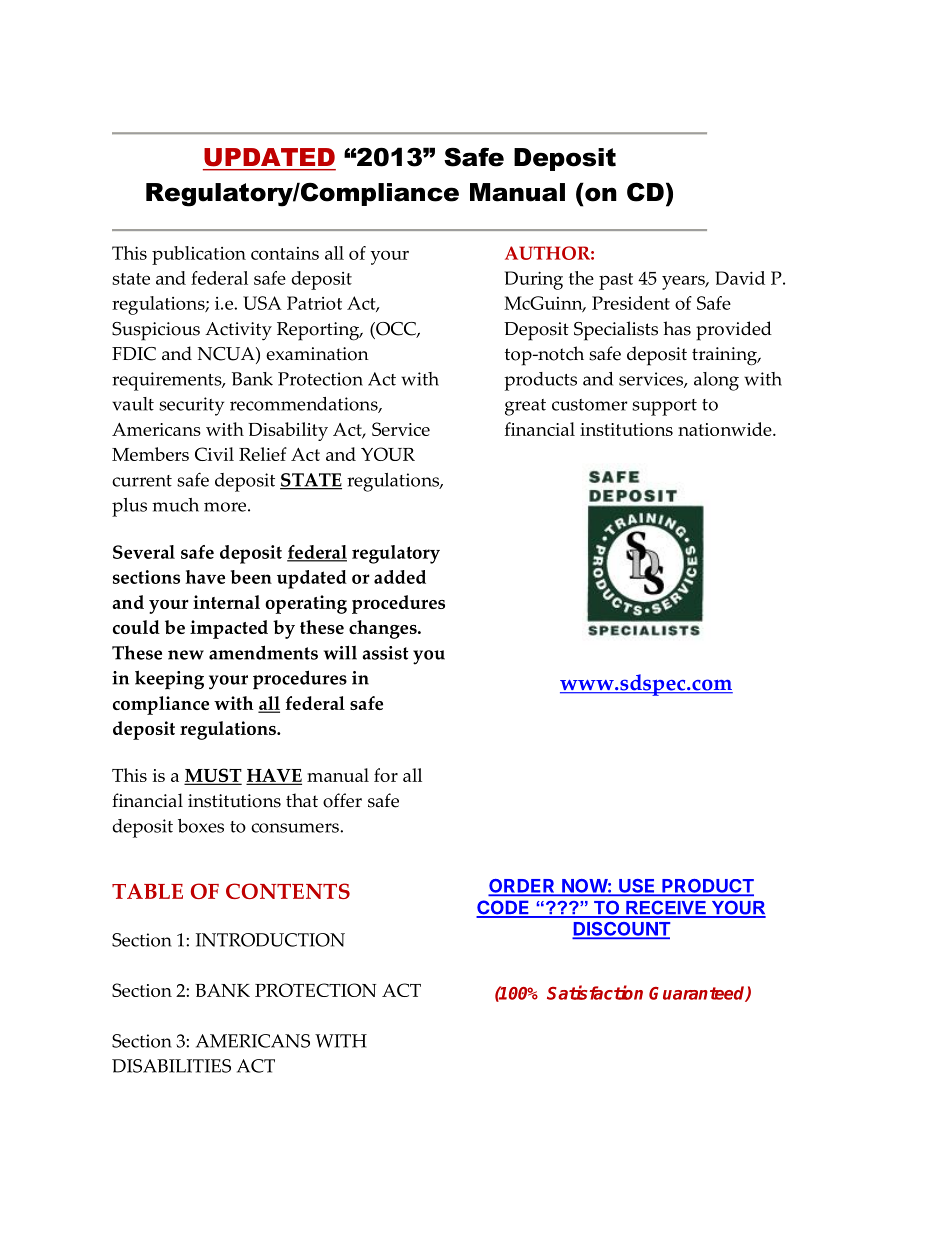 The image size is (952, 1233). Describe the element at coordinates (171, 1066) in the page. I see `DISABILITIES` at that location.
